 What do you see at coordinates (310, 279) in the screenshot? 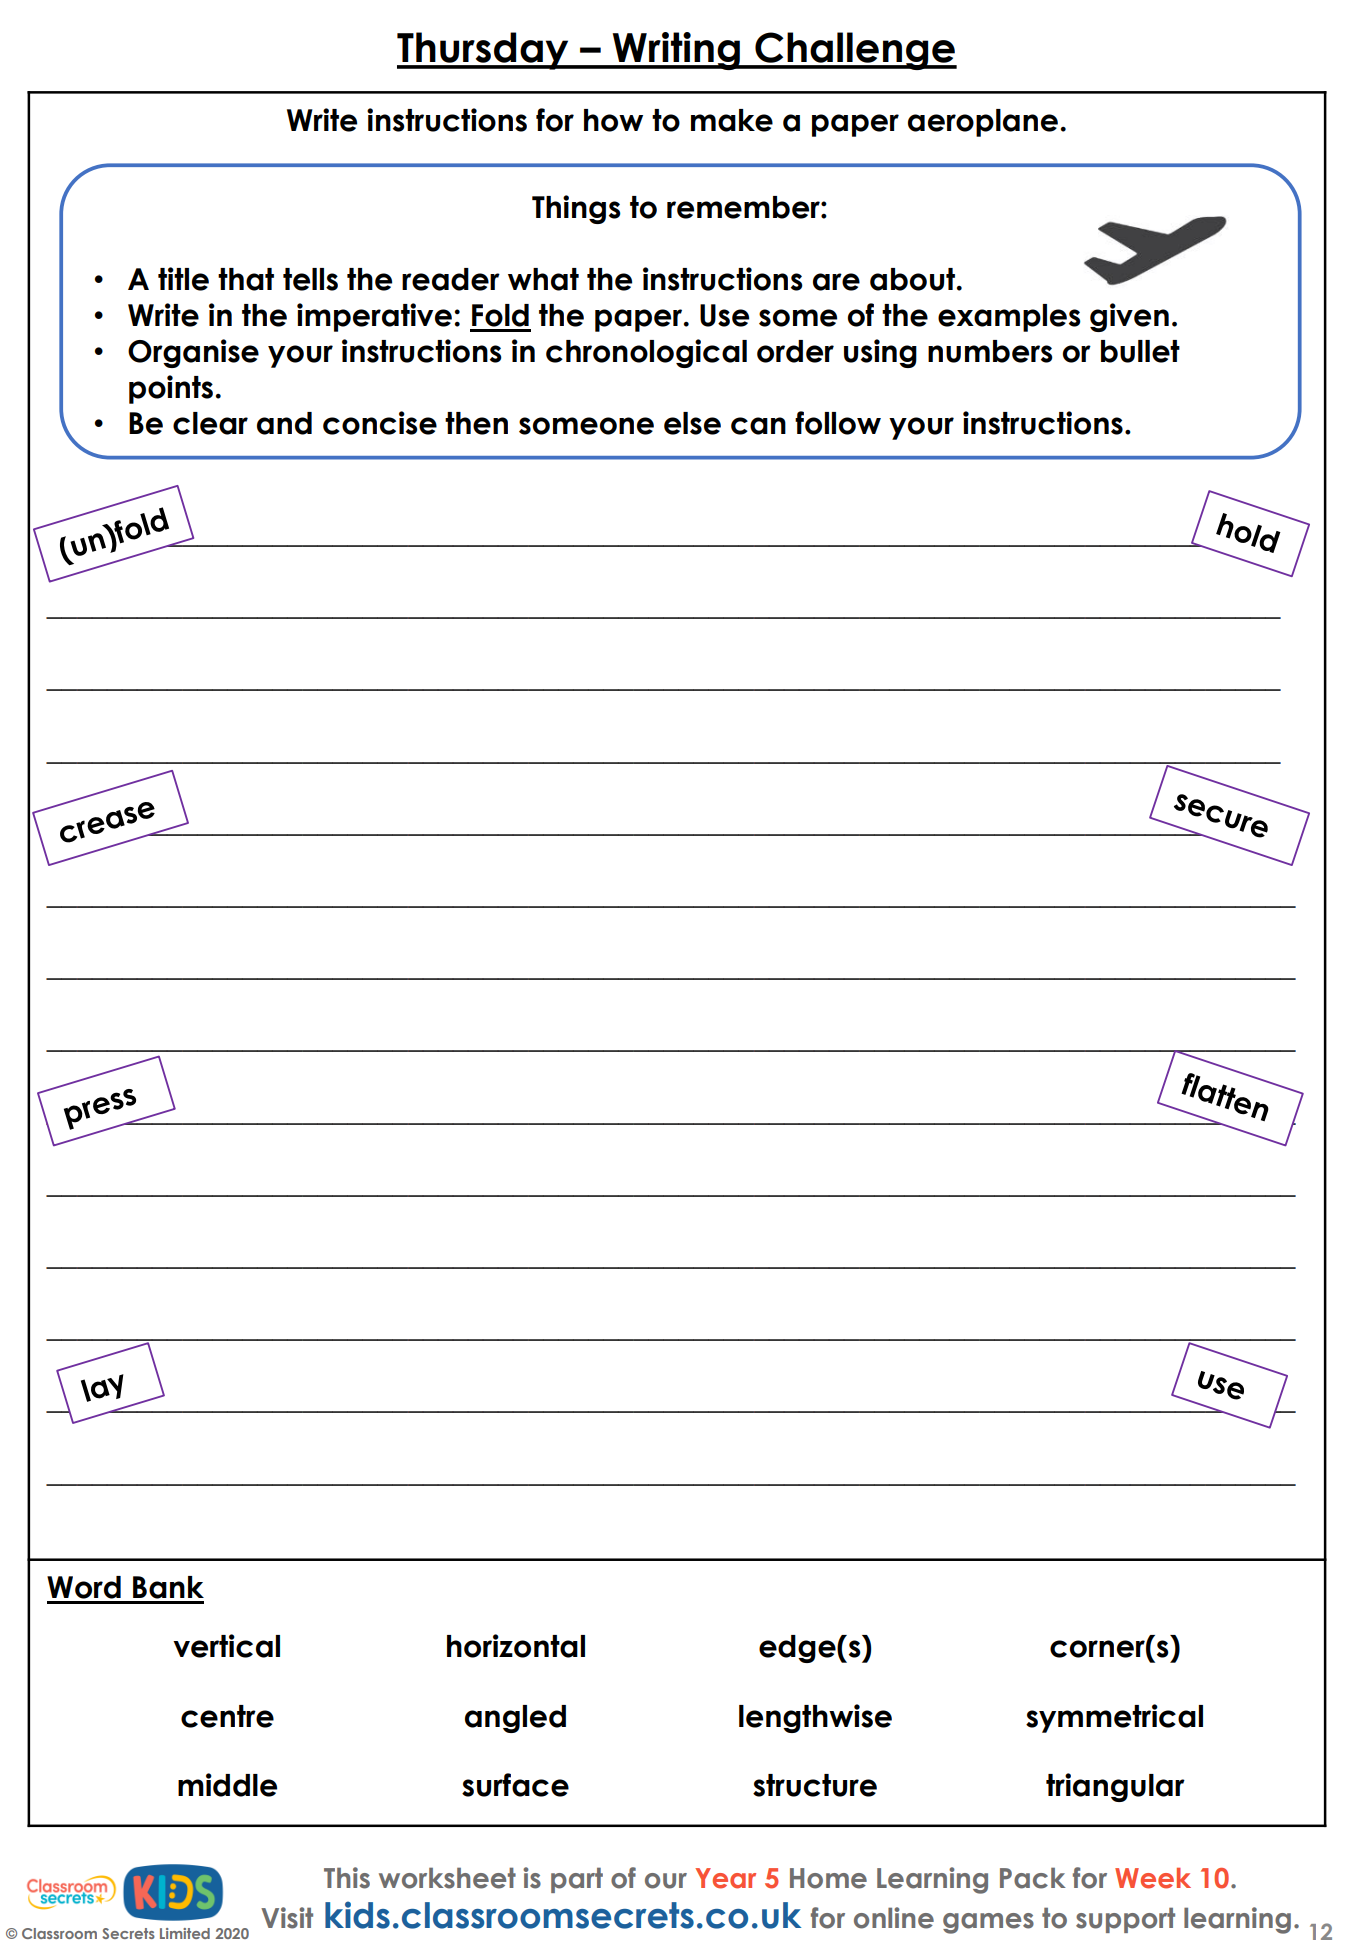
I see `tells` at bounding box center [310, 279].
